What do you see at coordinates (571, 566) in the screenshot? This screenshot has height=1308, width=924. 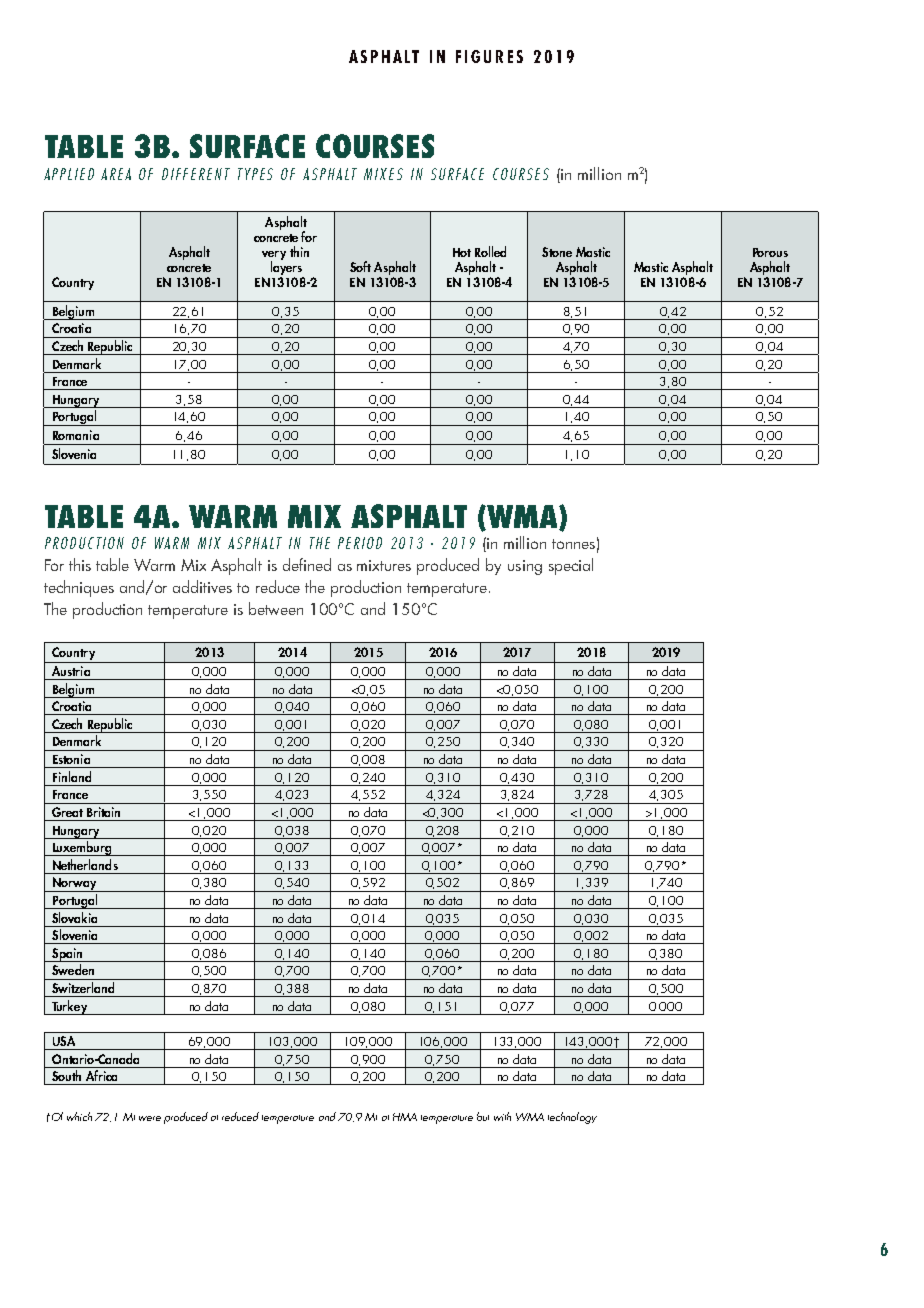 I see `special` at bounding box center [571, 566].
